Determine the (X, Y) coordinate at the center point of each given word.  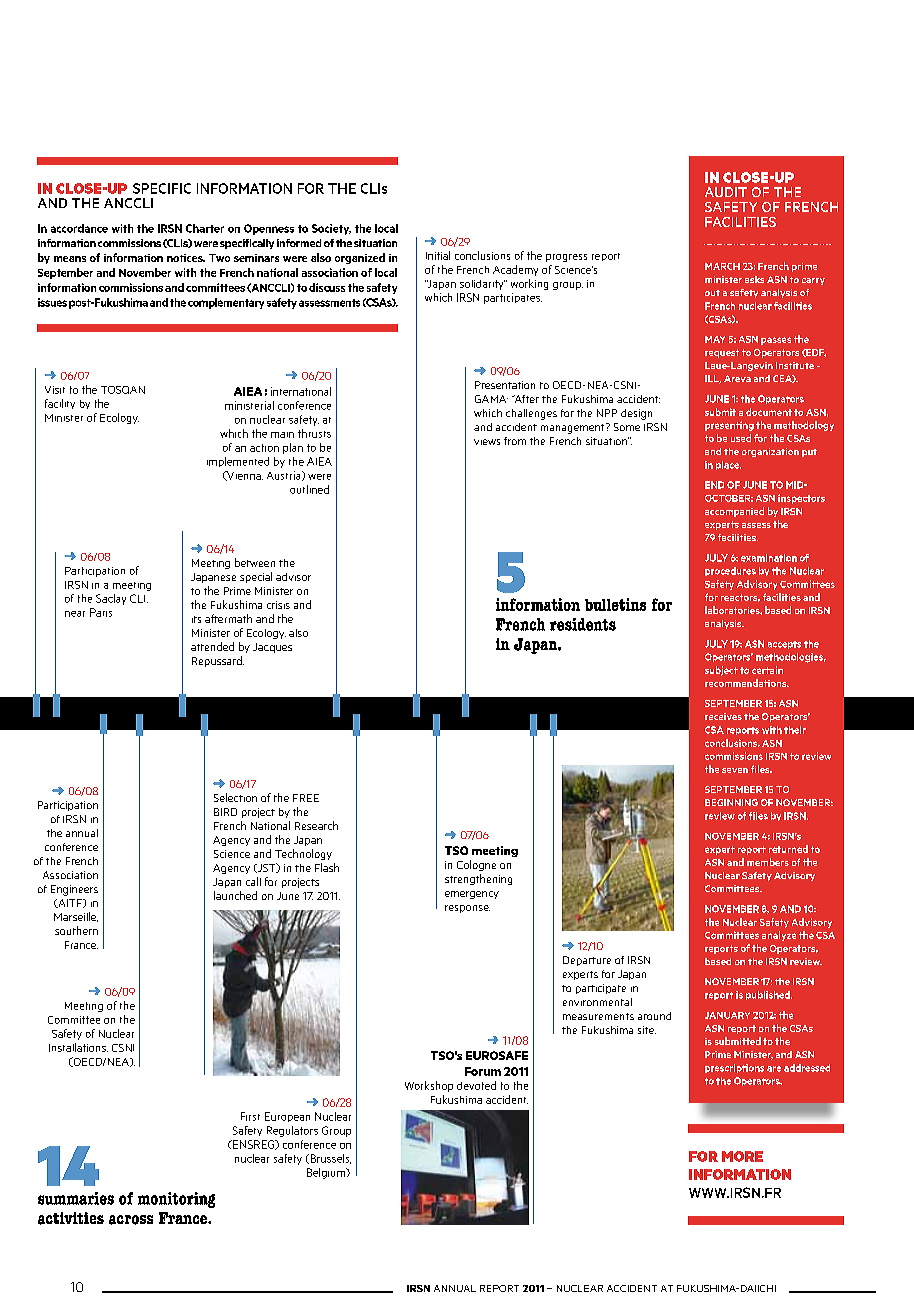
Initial (438, 255)
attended (212, 646)
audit (726, 192)
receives (723, 716)
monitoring (176, 1200)
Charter (205, 228)
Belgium (327, 1173)
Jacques (272, 648)
